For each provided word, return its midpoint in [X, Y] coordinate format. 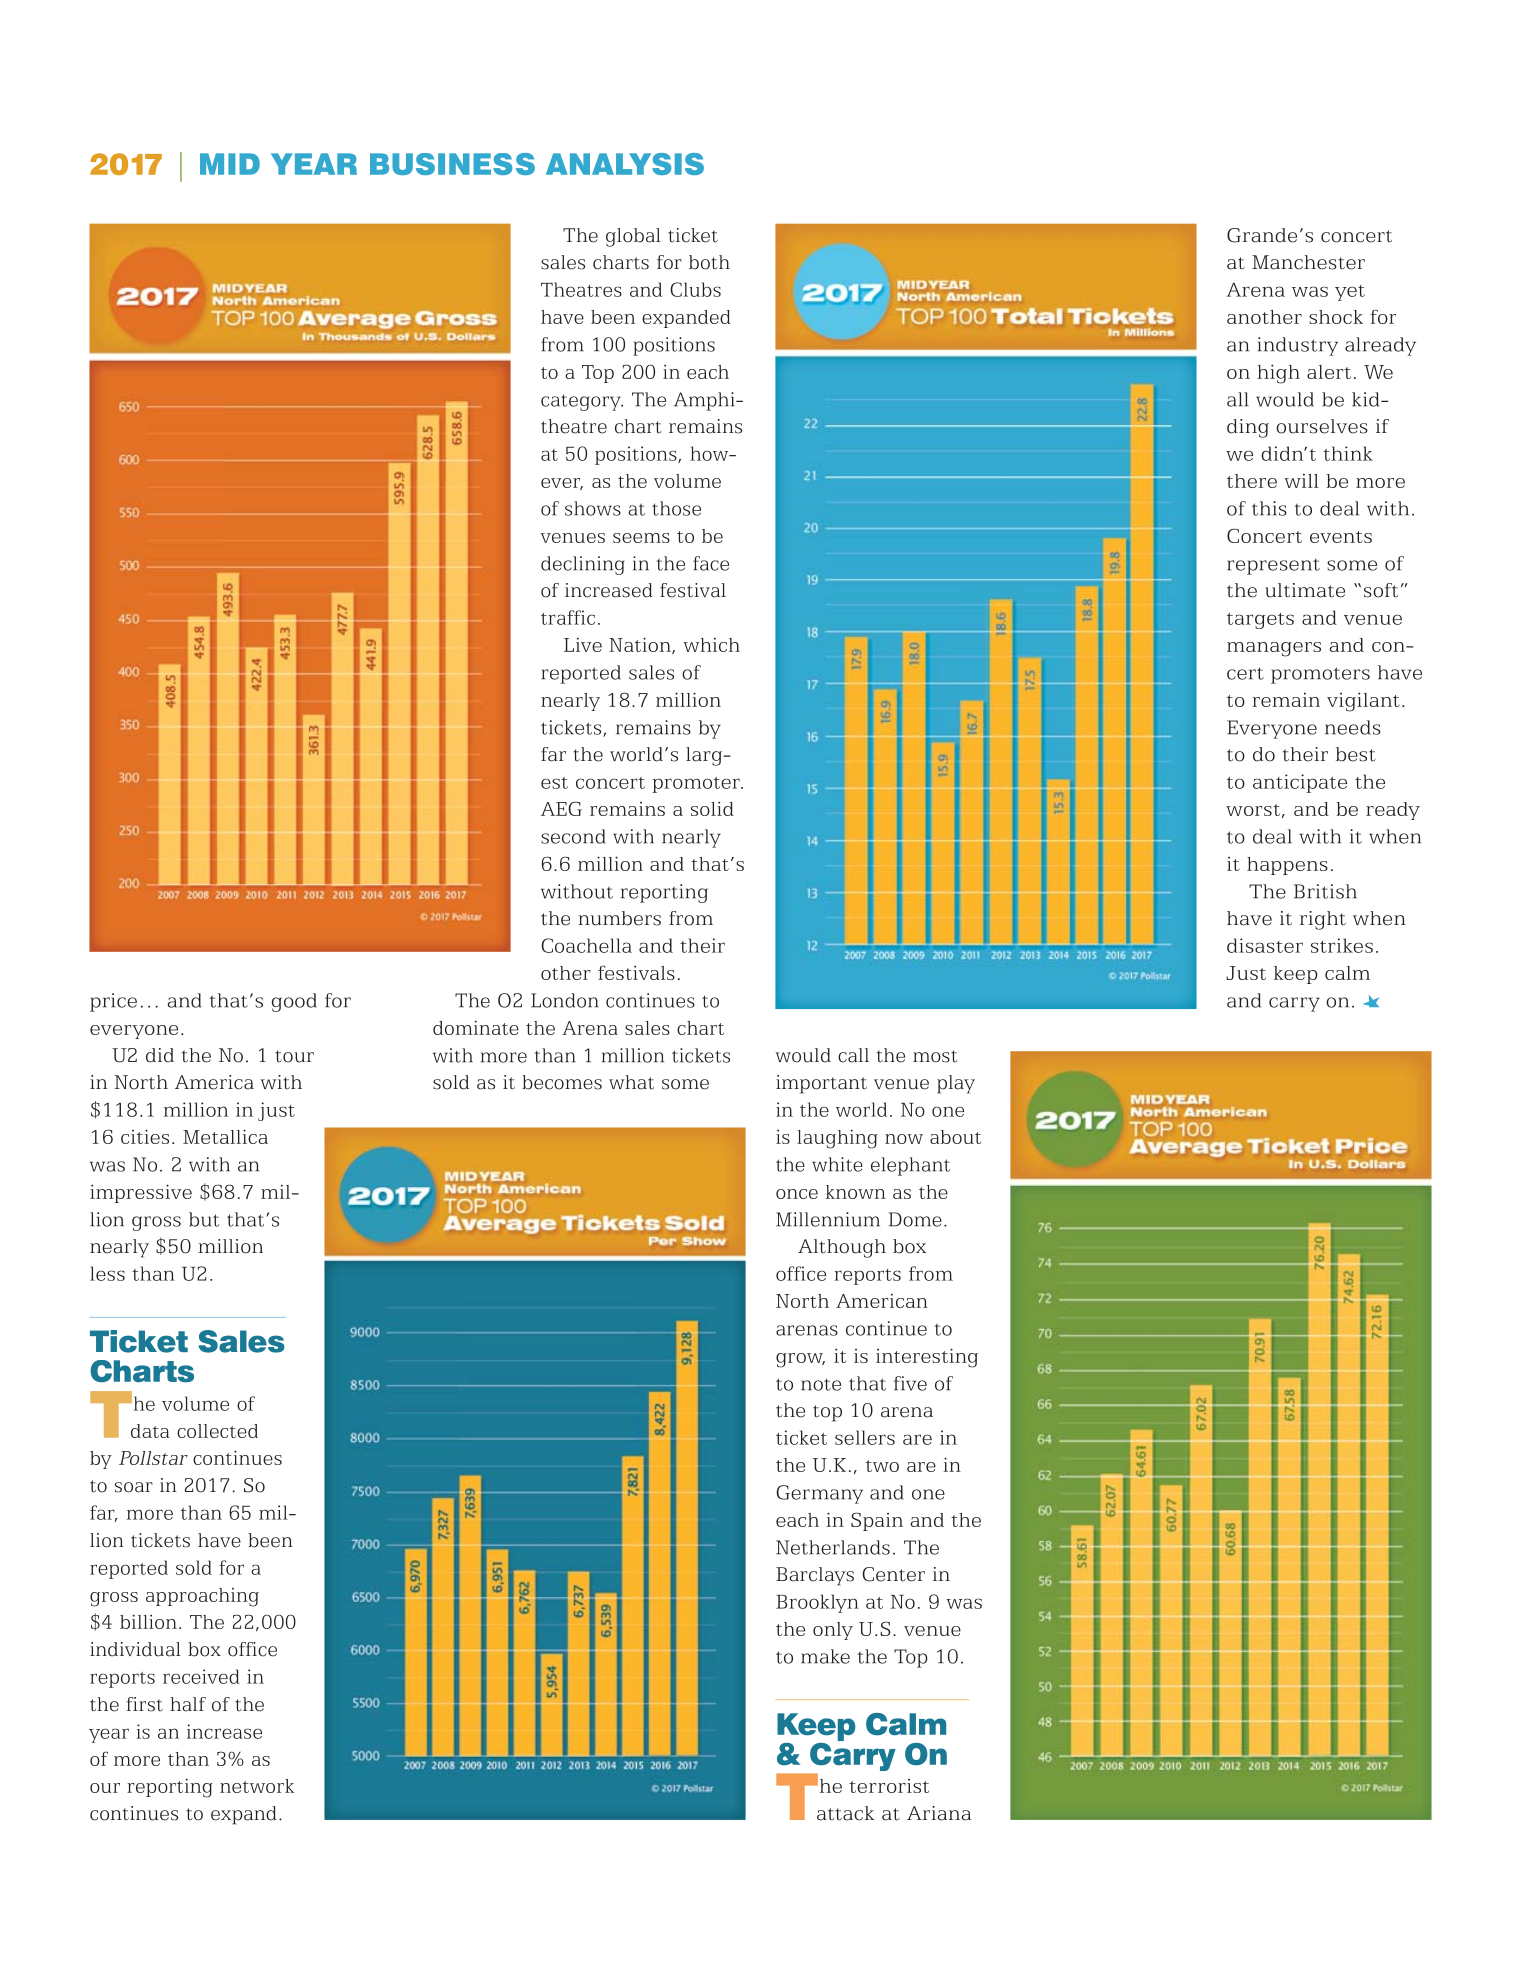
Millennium [828, 1219]
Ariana [939, 1813]
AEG [561, 808]
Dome [915, 1219]
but [204, 1219]
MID [230, 164]
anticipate [1300, 783]
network [257, 1786]
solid [712, 808]
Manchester [1308, 262]
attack [846, 1813]
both [709, 262]
